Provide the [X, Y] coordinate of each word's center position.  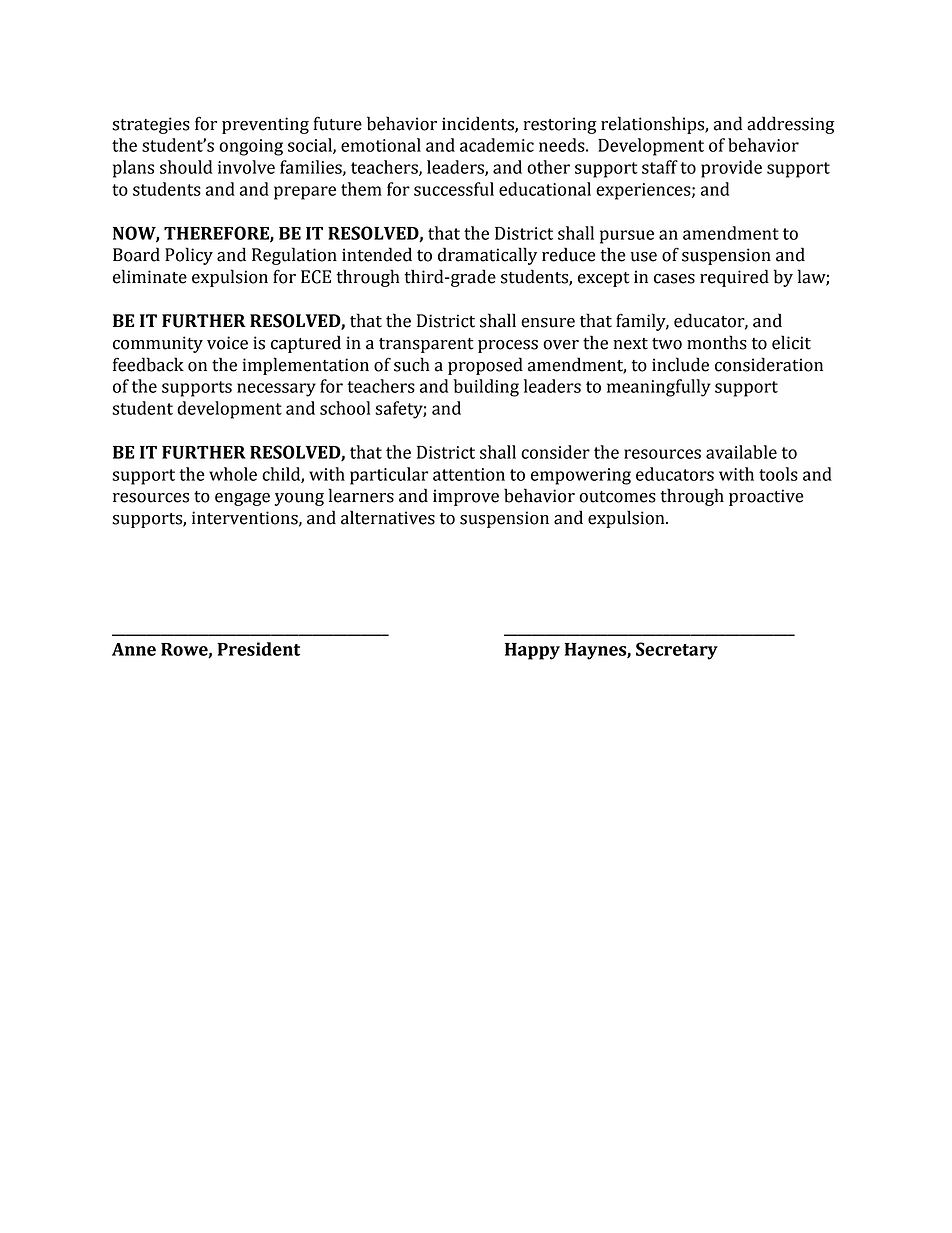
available [741, 452]
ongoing [251, 147]
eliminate [150, 276]
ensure [548, 323]
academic [497, 145]
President [259, 649]
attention [469, 474]
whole [233, 474]
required [734, 278]
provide [731, 169]
